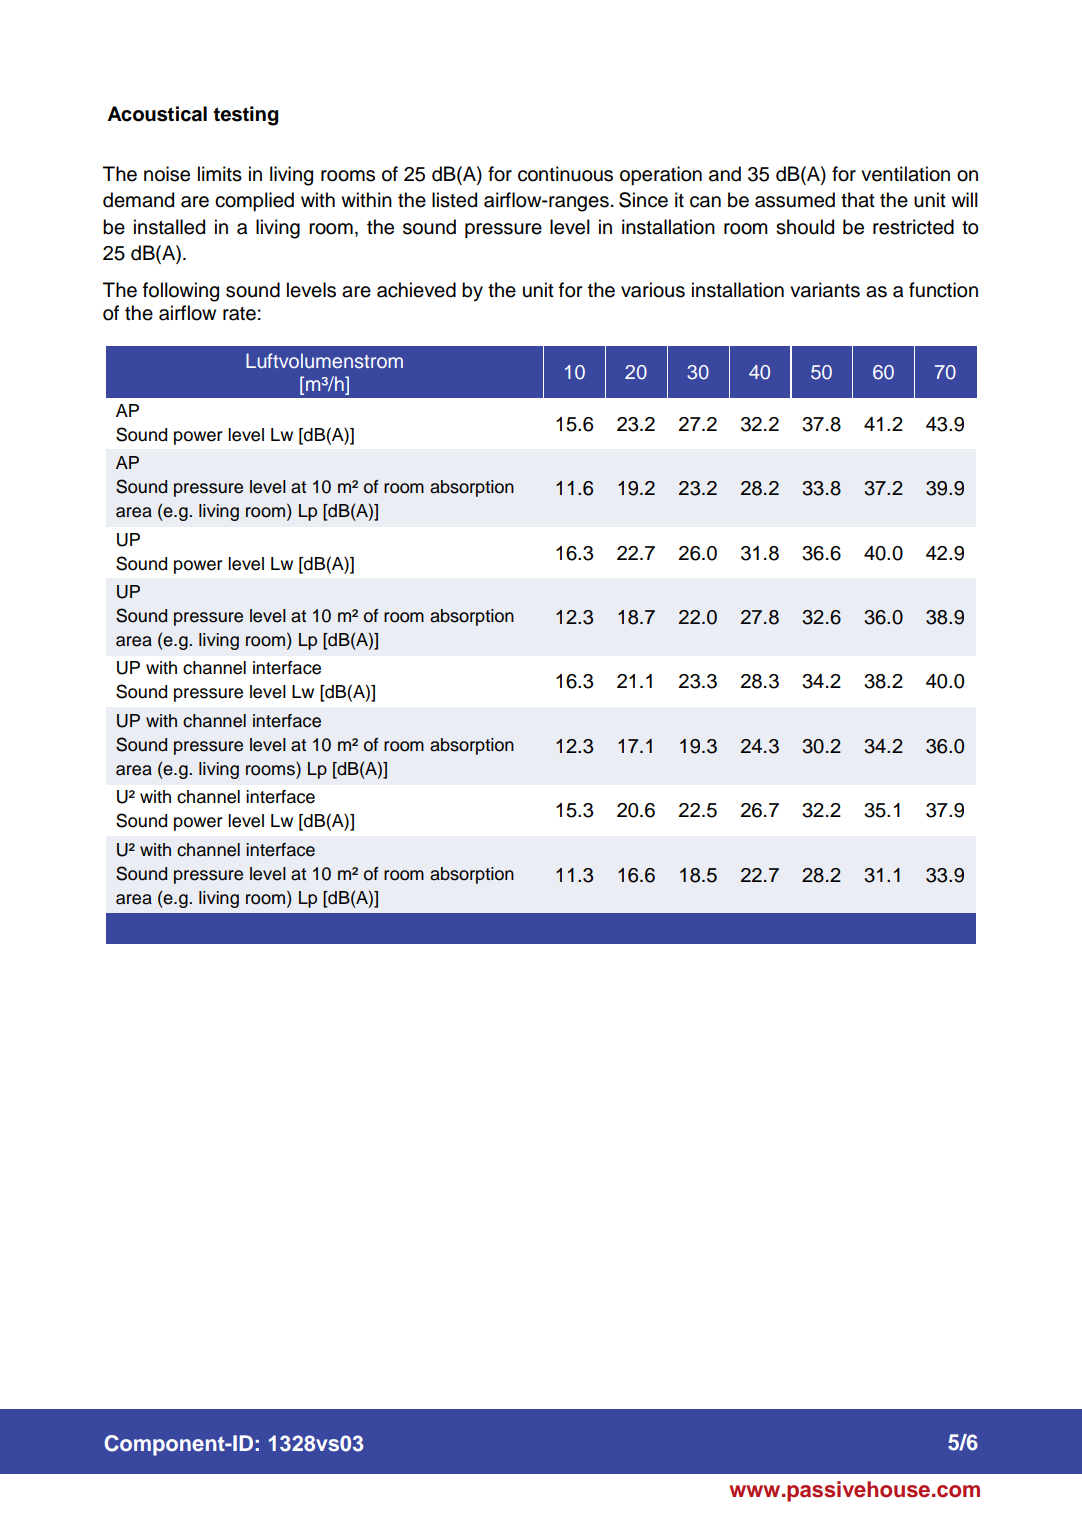 The height and width of the screenshot is (1530, 1082). What do you see at coordinates (905, 174) in the screenshot?
I see `ventilation` at bounding box center [905, 174].
